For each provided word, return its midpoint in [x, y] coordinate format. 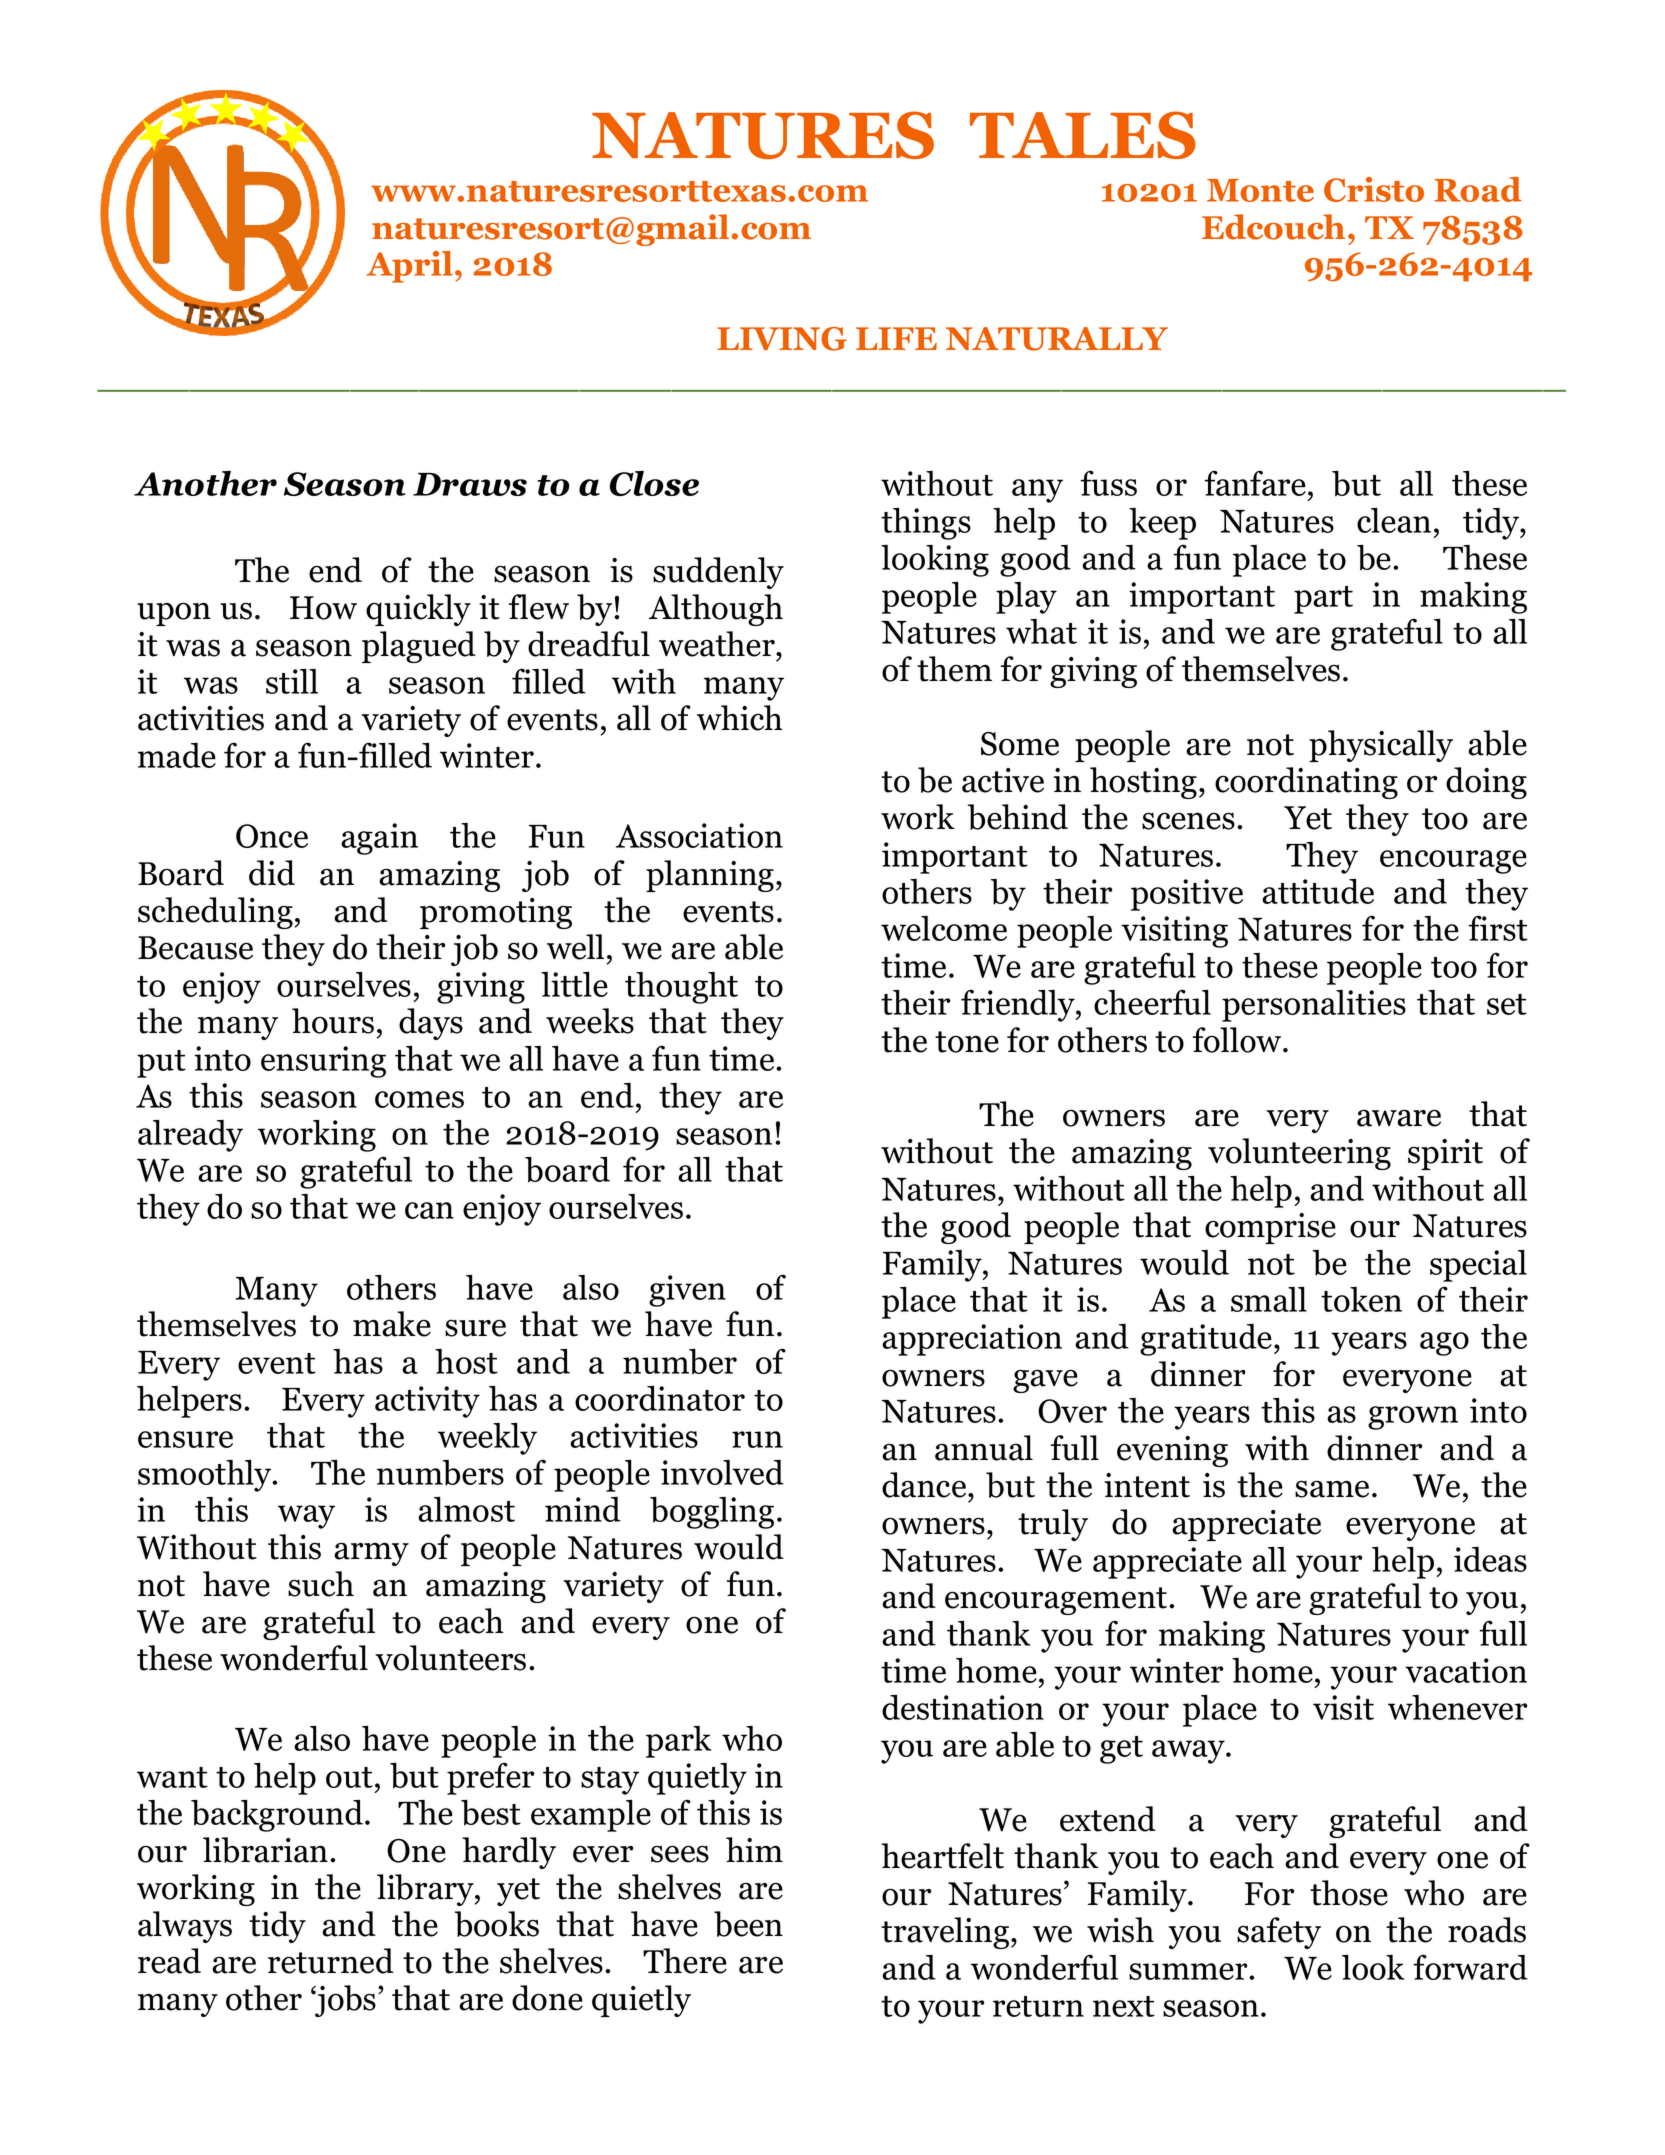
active [1003, 780]
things [926, 524]
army [371, 1554]
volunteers [450, 1658]
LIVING [782, 339]
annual [984, 1448]
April [410, 267]
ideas [1490, 1559]
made [177, 755]
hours [333, 1021]
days [431, 1024]
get [1121, 1750]
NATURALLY [1057, 339]
